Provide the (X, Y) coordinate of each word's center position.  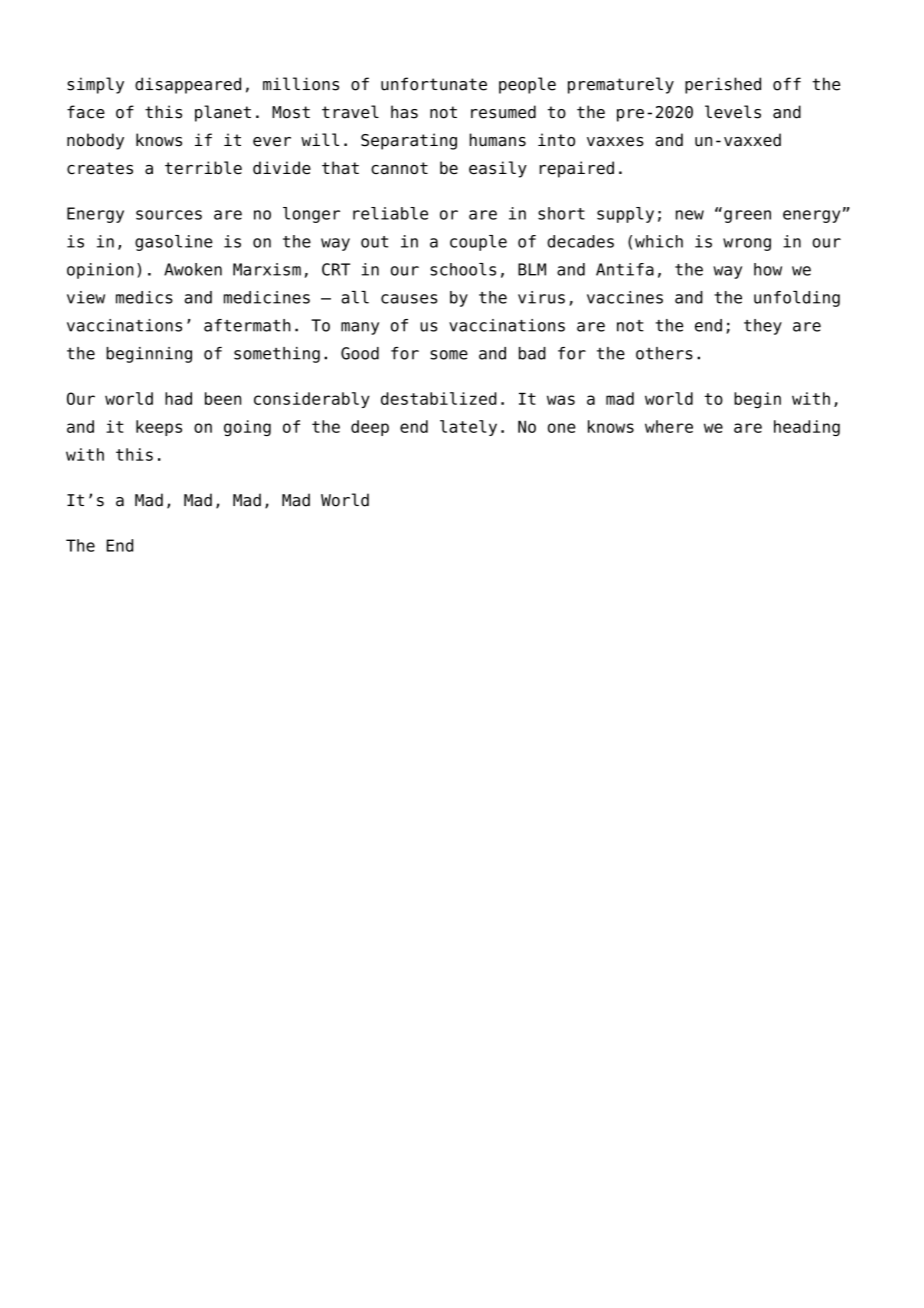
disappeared (188, 85)
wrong (747, 244)
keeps (159, 428)
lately (468, 428)
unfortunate (434, 84)
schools (463, 269)
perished (723, 85)
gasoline (174, 243)
